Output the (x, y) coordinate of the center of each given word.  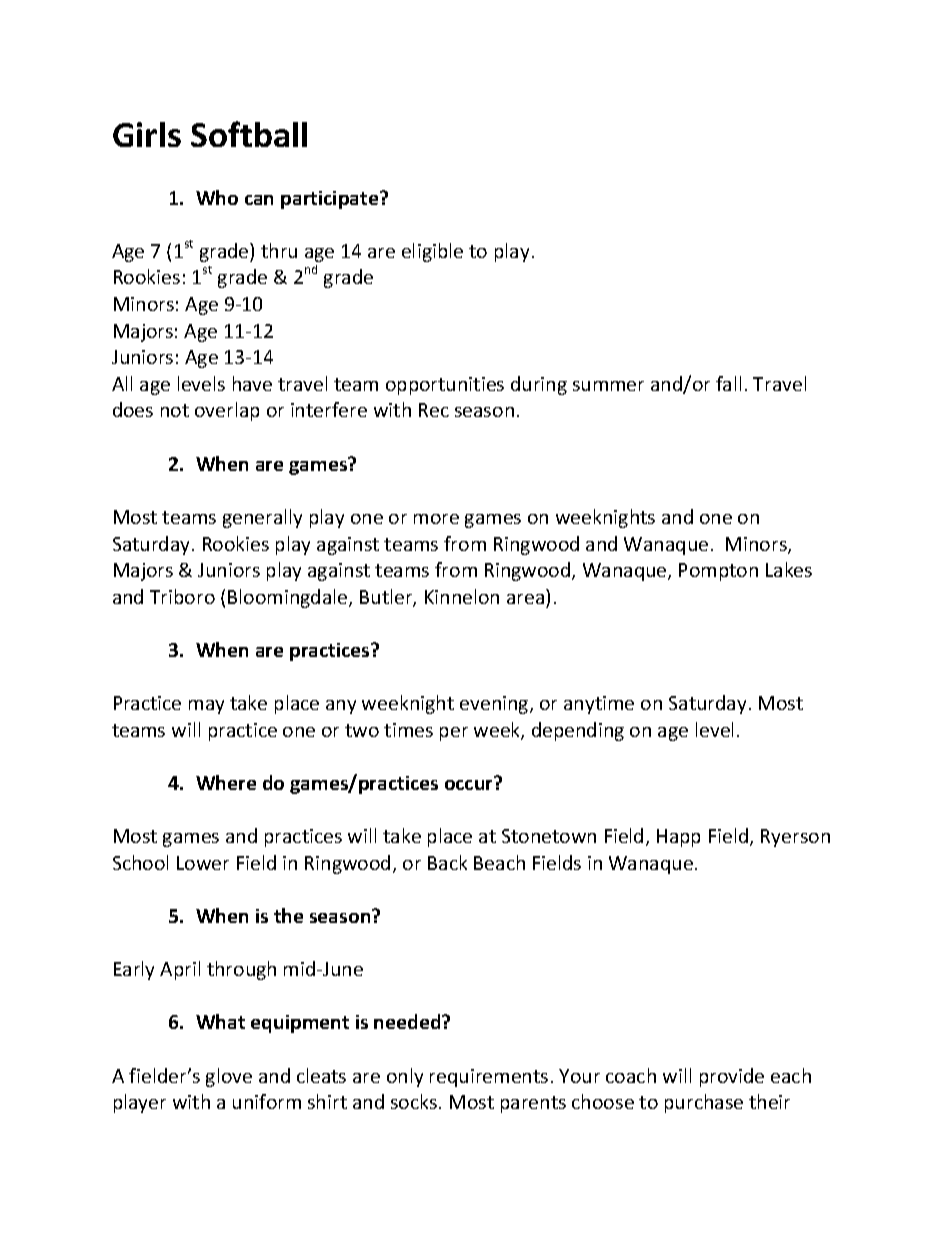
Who (217, 197)
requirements (489, 1078)
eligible (432, 252)
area (525, 599)
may (206, 707)
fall (728, 383)
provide (732, 1077)
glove (229, 1077)
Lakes (789, 569)
